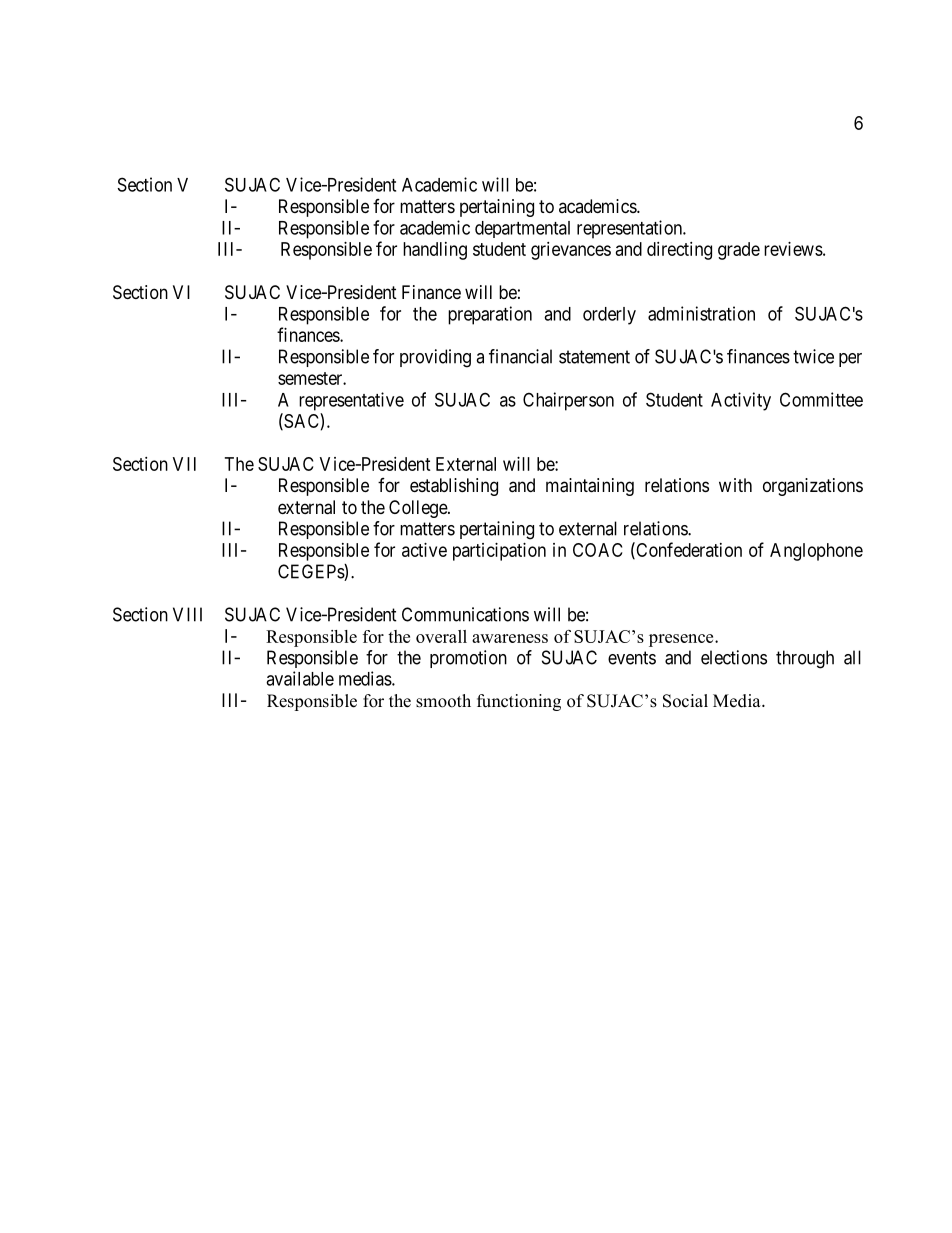  I want to click on departmental, so click(522, 229).
